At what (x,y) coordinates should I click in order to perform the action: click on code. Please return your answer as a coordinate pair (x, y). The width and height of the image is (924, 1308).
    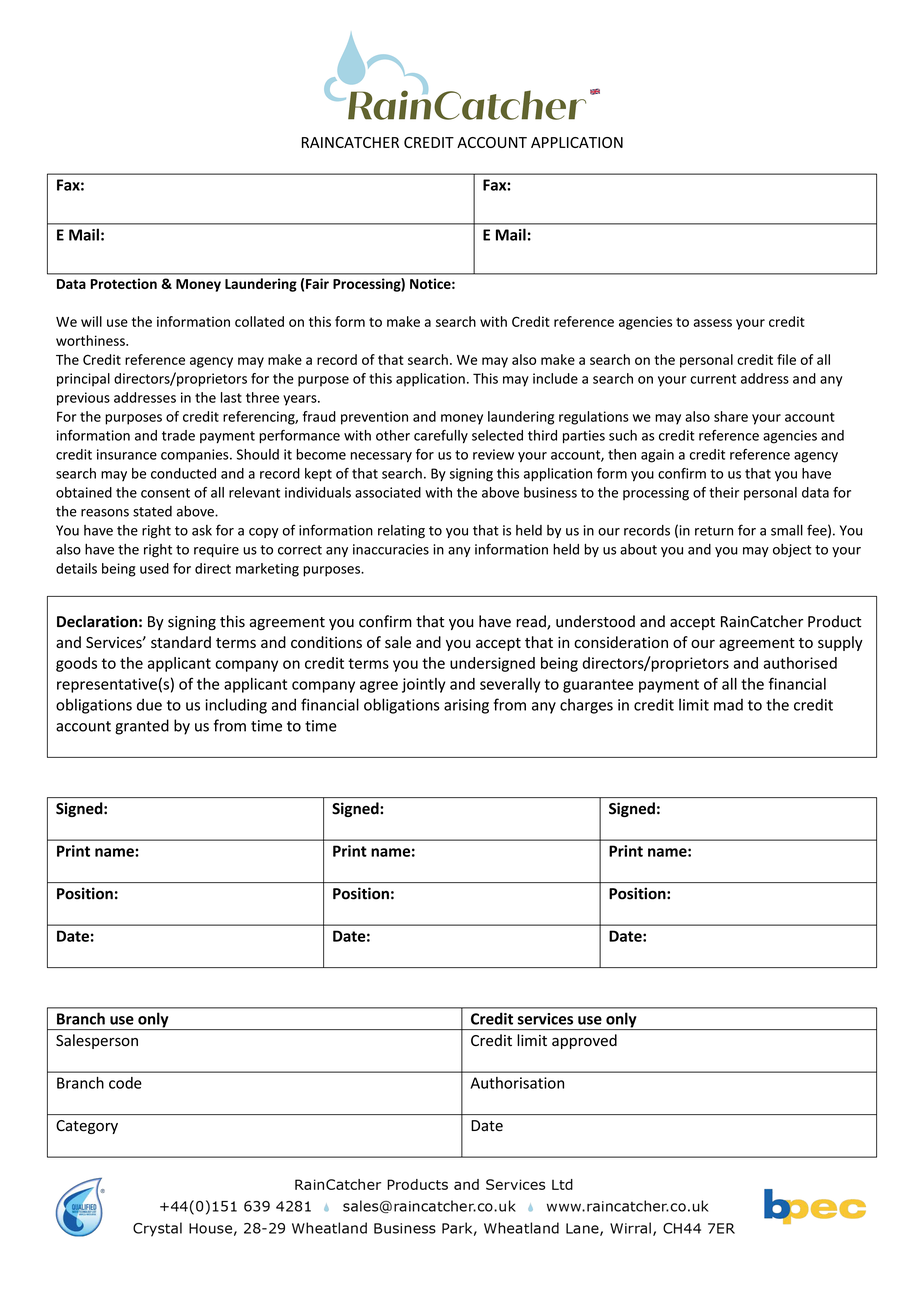
    Looking at the image, I should click on (125, 1083).
